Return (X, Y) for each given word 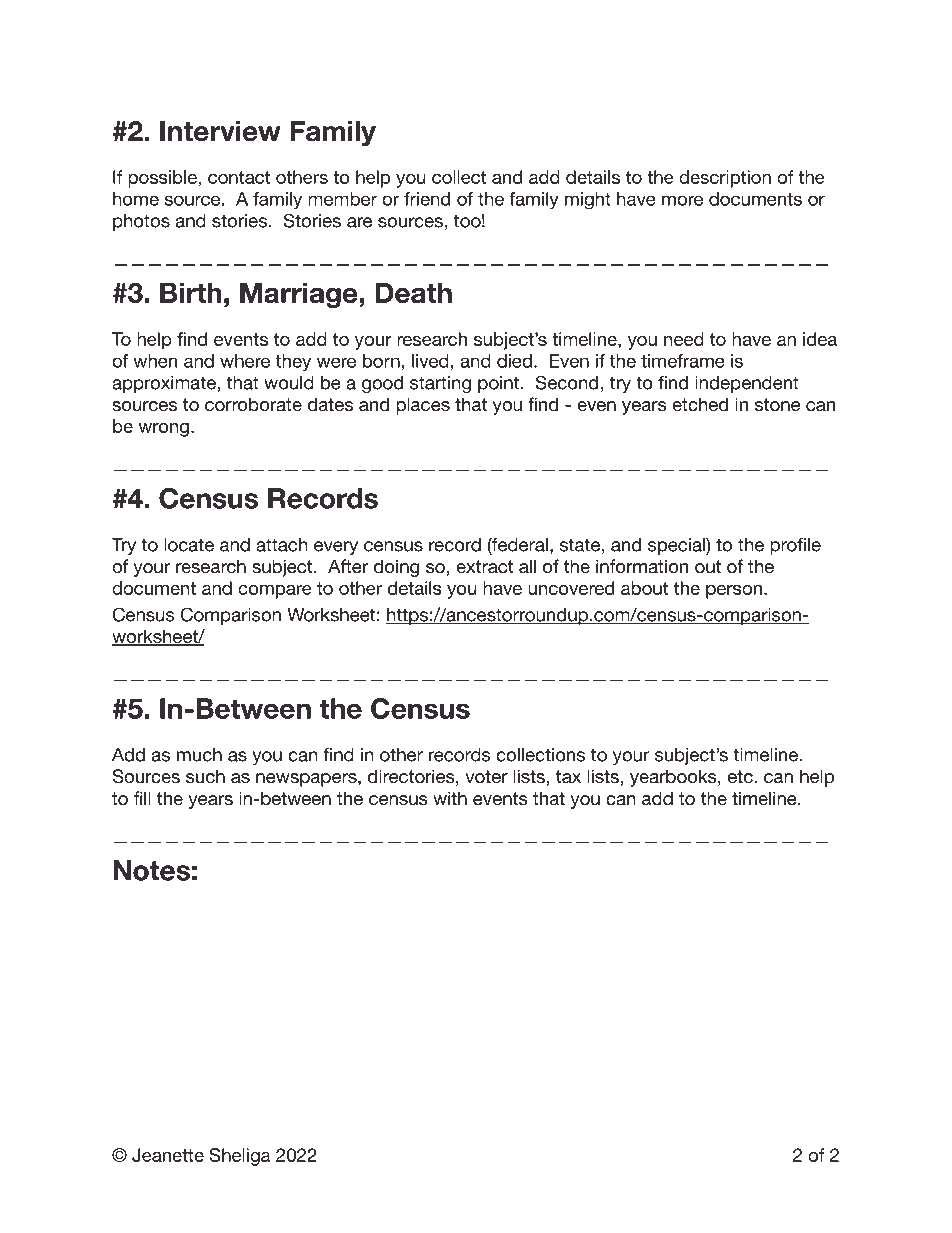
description (725, 179)
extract (484, 567)
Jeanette (168, 1155)
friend (427, 199)
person (734, 592)
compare (275, 592)
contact (239, 177)
